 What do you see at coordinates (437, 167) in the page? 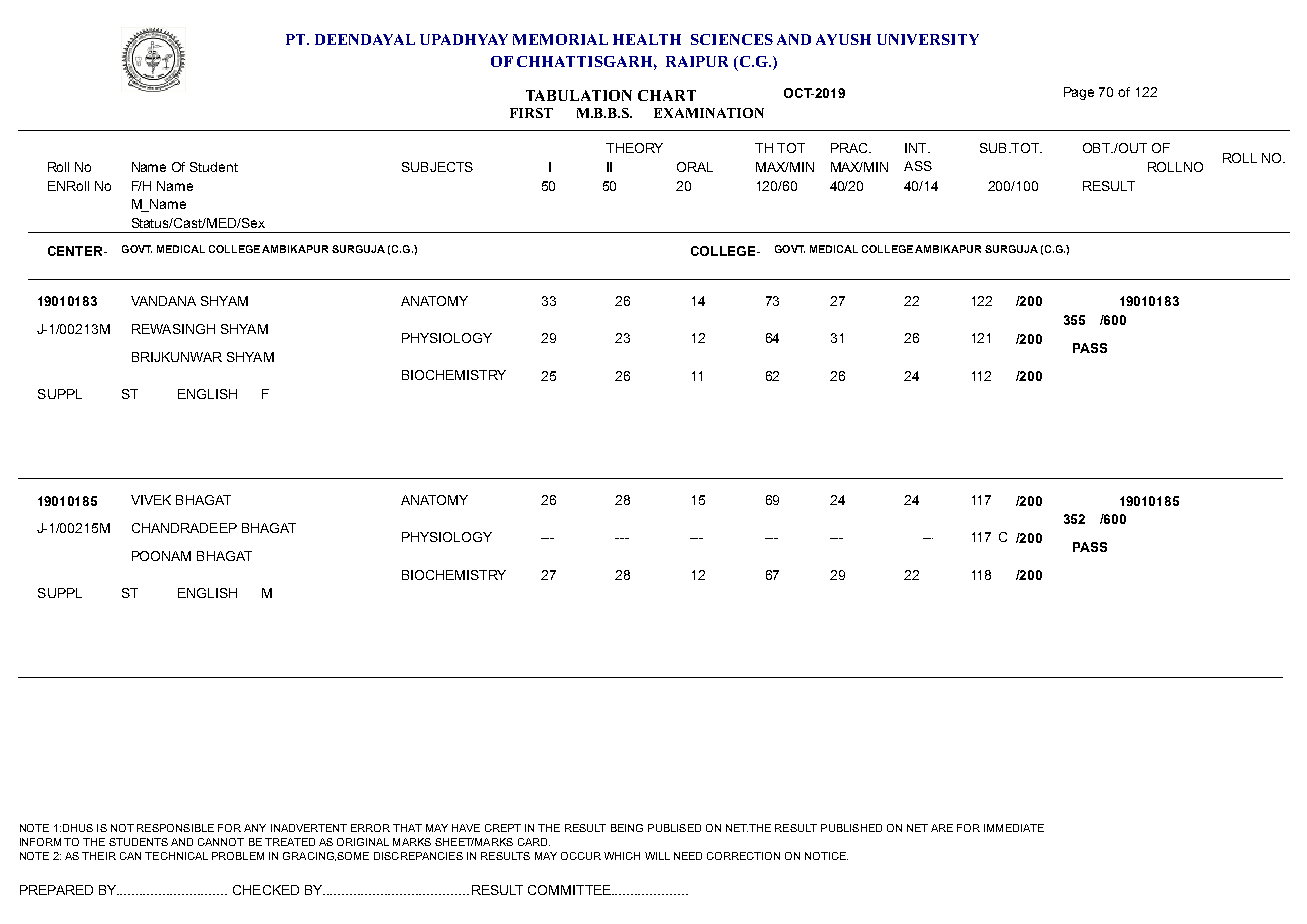
I see `SUBJECTS` at bounding box center [437, 167].
